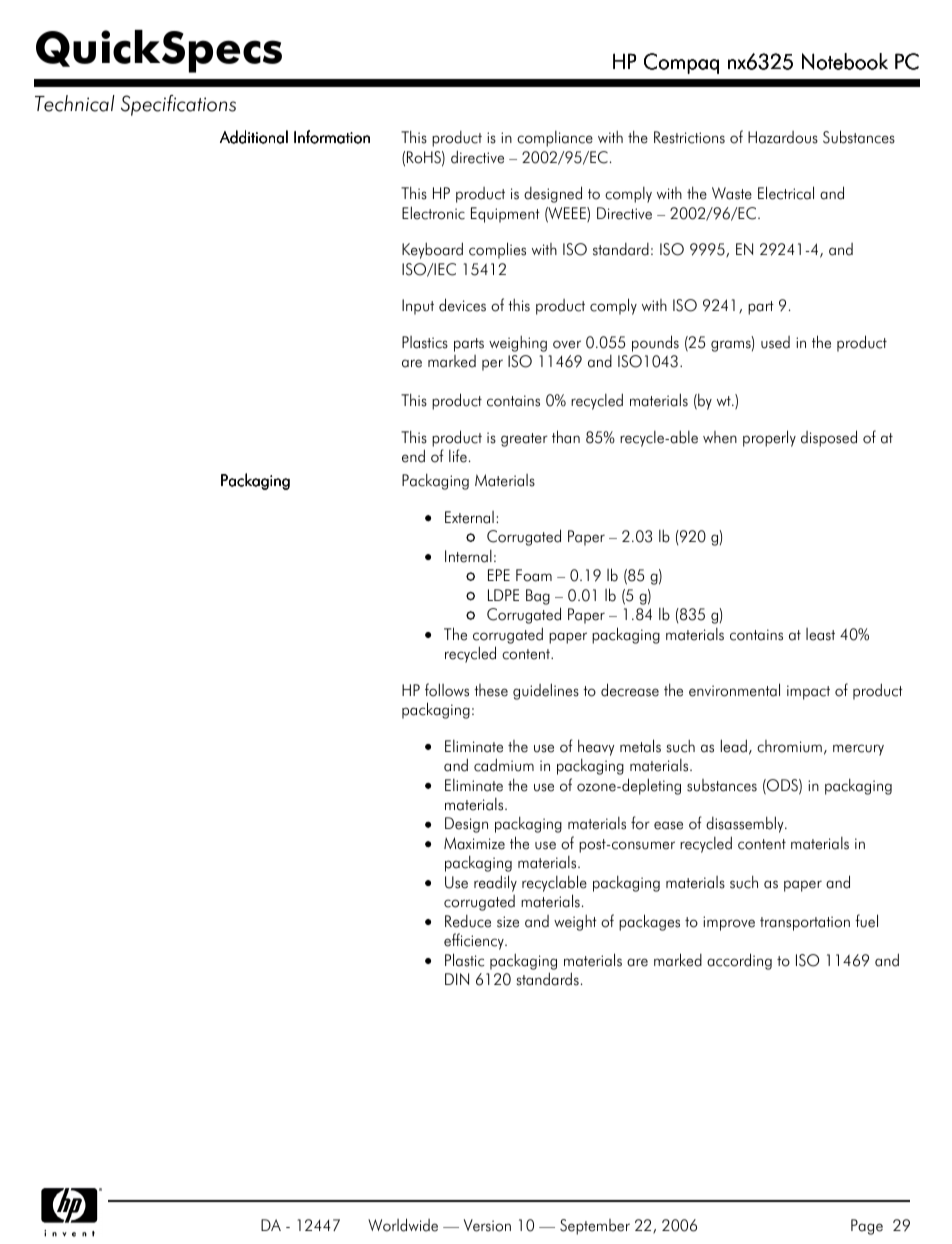  Describe the element at coordinates (820, 634) in the screenshot. I see `least` at that location.
